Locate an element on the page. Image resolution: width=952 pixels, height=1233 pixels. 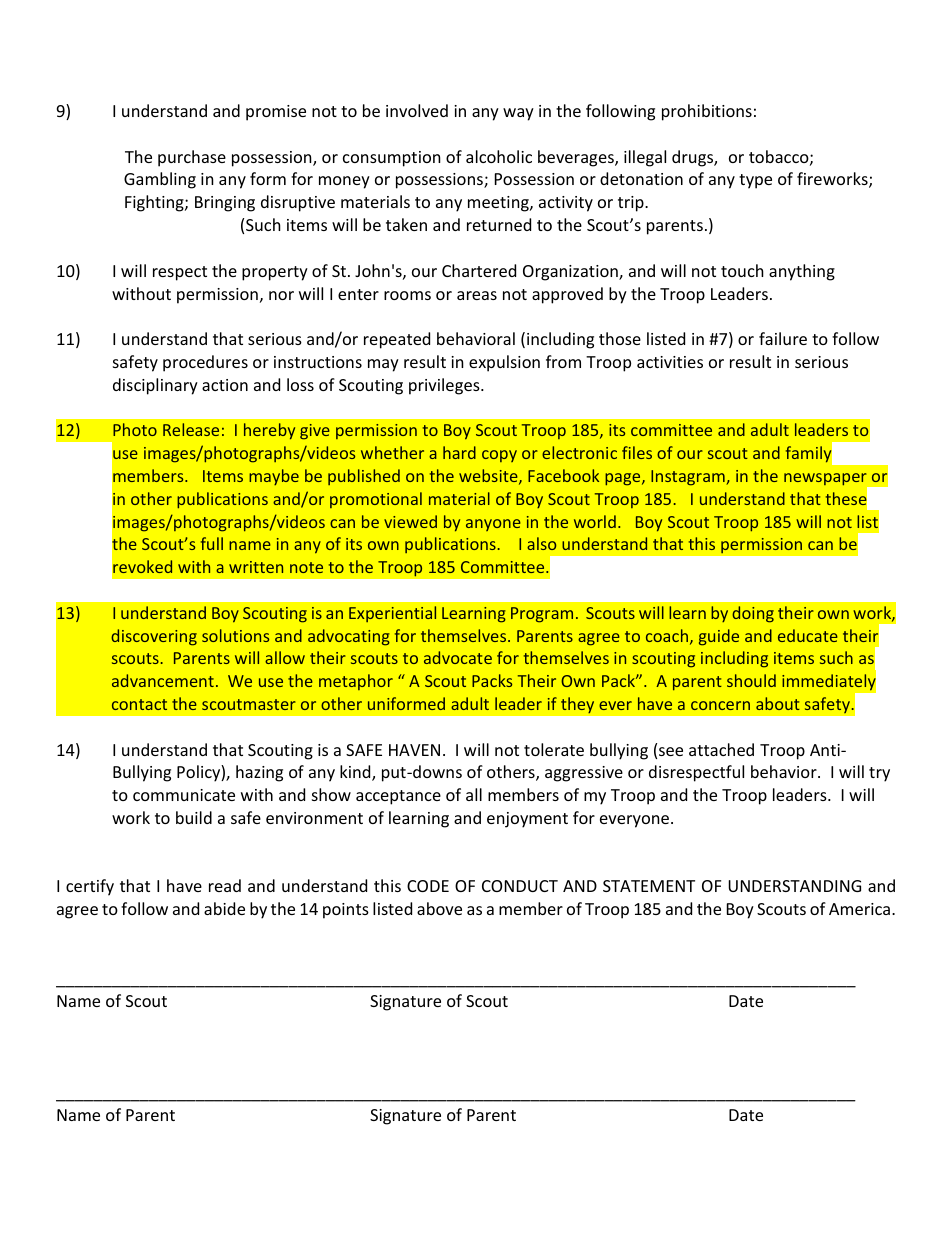
areas is located at coordinates (477, 295).
